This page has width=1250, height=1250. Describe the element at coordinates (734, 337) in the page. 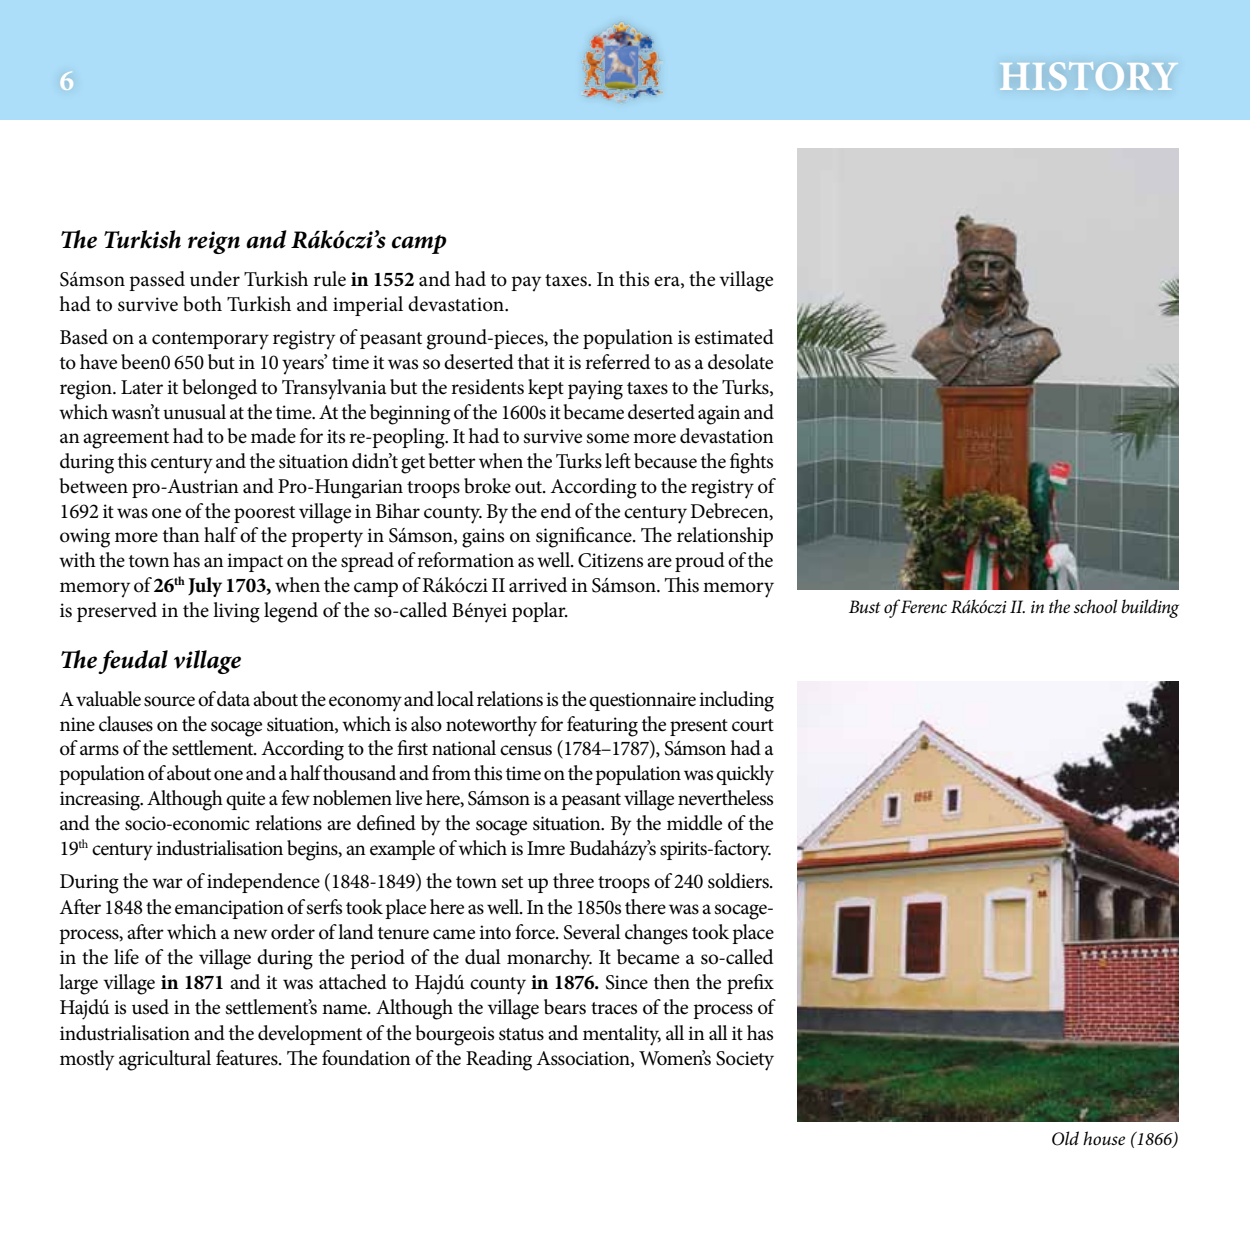

I see `estimated` at that location.
